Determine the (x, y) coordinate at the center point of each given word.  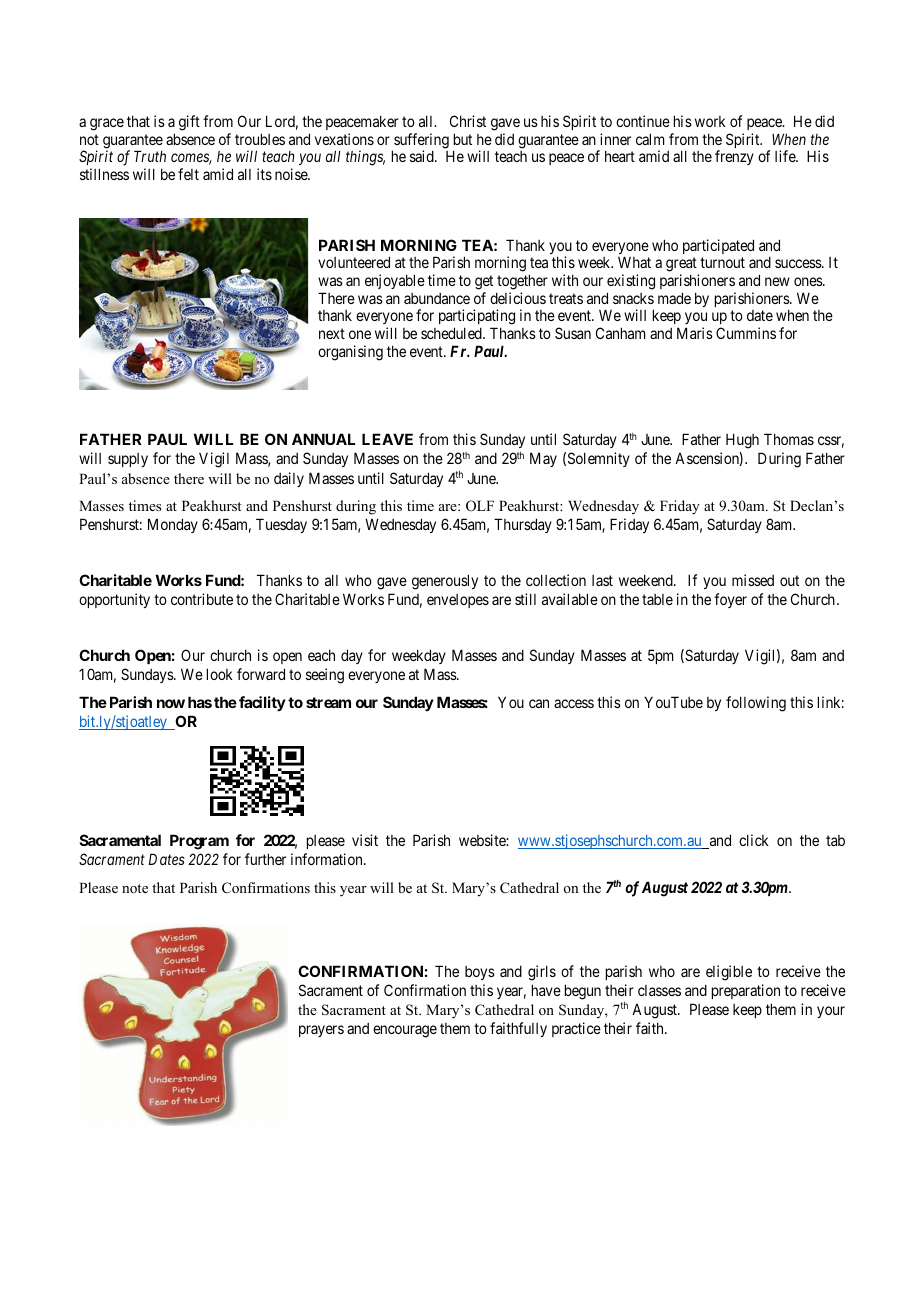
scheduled (452, 333)
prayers (321, 1031)
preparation (746, 991)
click (754, 840)
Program (199, 842)
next (332, 333)
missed (753, 580)
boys (480, 973)
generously (445, 582)
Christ (468, 121)
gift (189, 123)
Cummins (746, 333)
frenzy (734, 157)
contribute (202, 599)
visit (365, 840)
